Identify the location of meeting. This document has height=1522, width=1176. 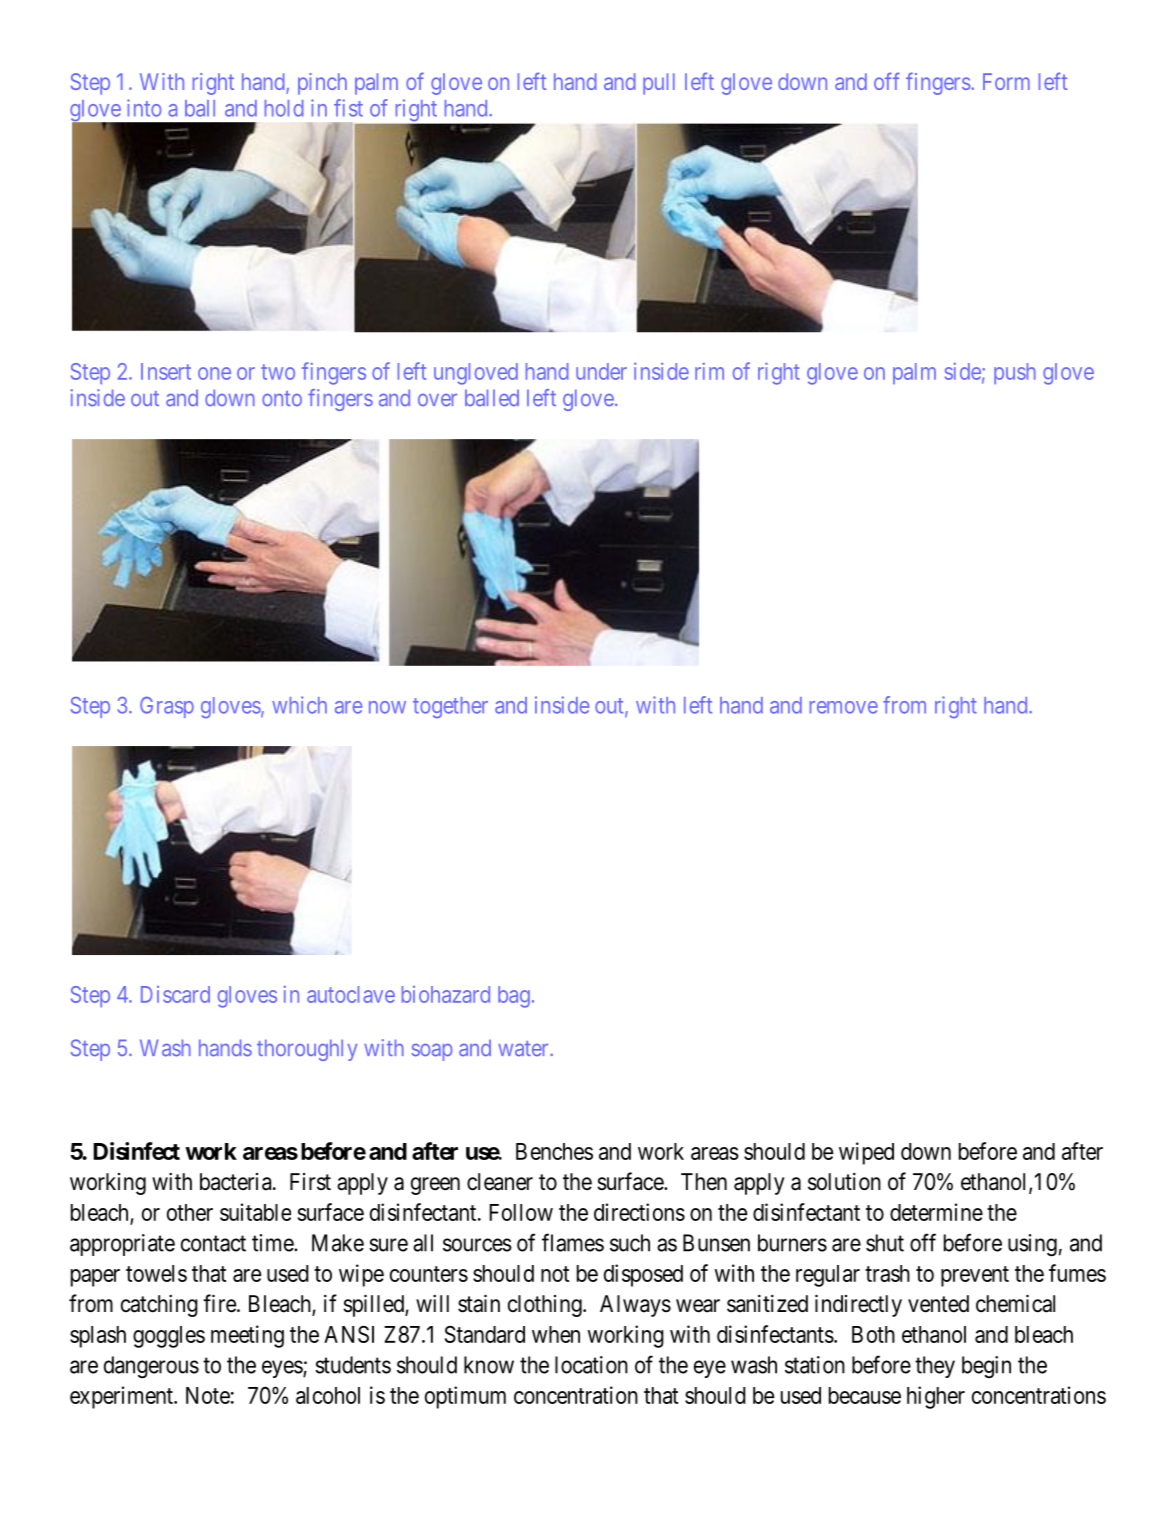
(247, 1336).
